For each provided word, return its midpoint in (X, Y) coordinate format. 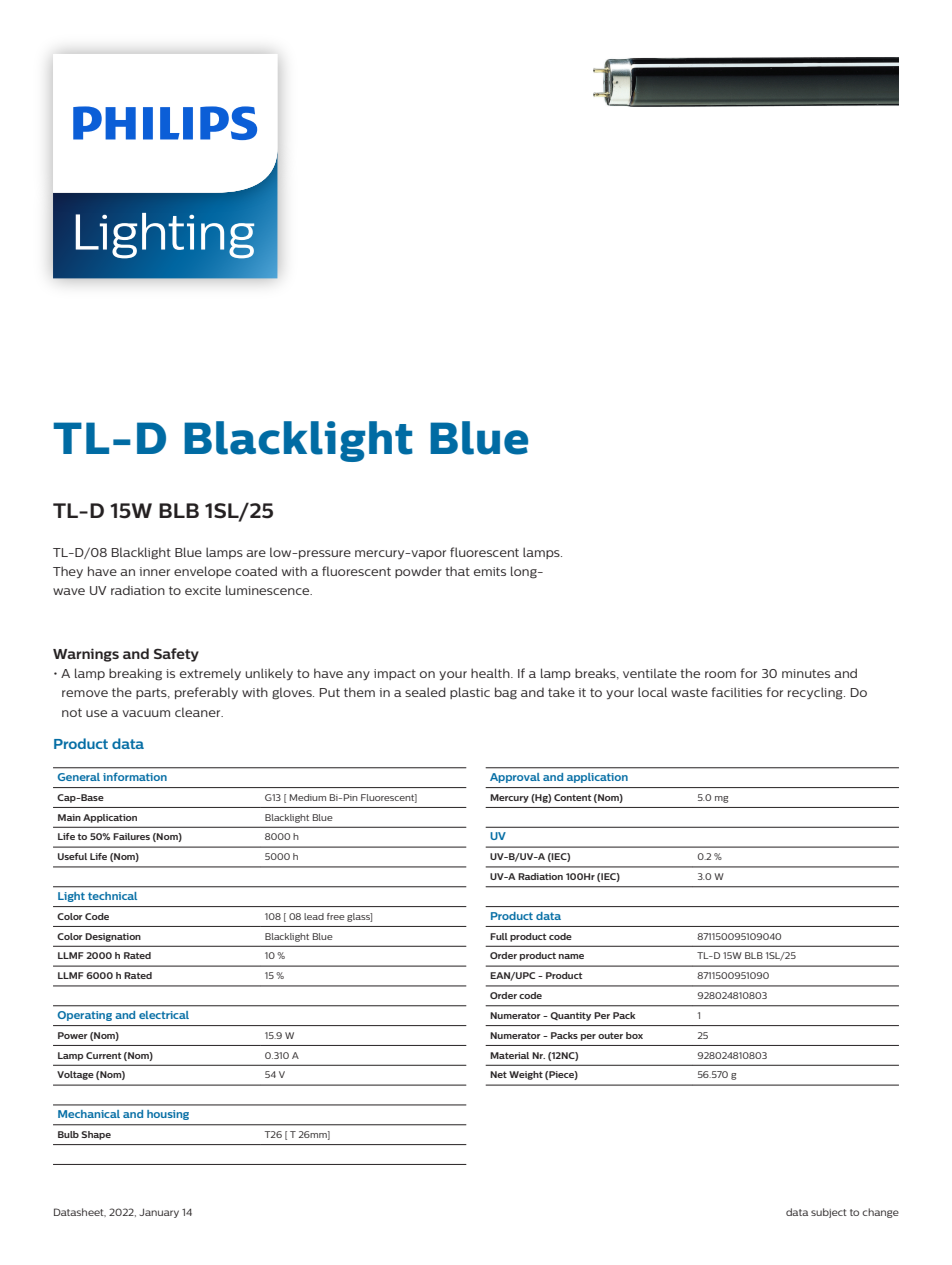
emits (490, 571)
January (159, 1213)
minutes (806, 673)
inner (154, 571)
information (135, 776)
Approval (515, 778)
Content (572, 797)
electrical (164, 1015)
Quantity (570, 1016)
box (634, 1035)
